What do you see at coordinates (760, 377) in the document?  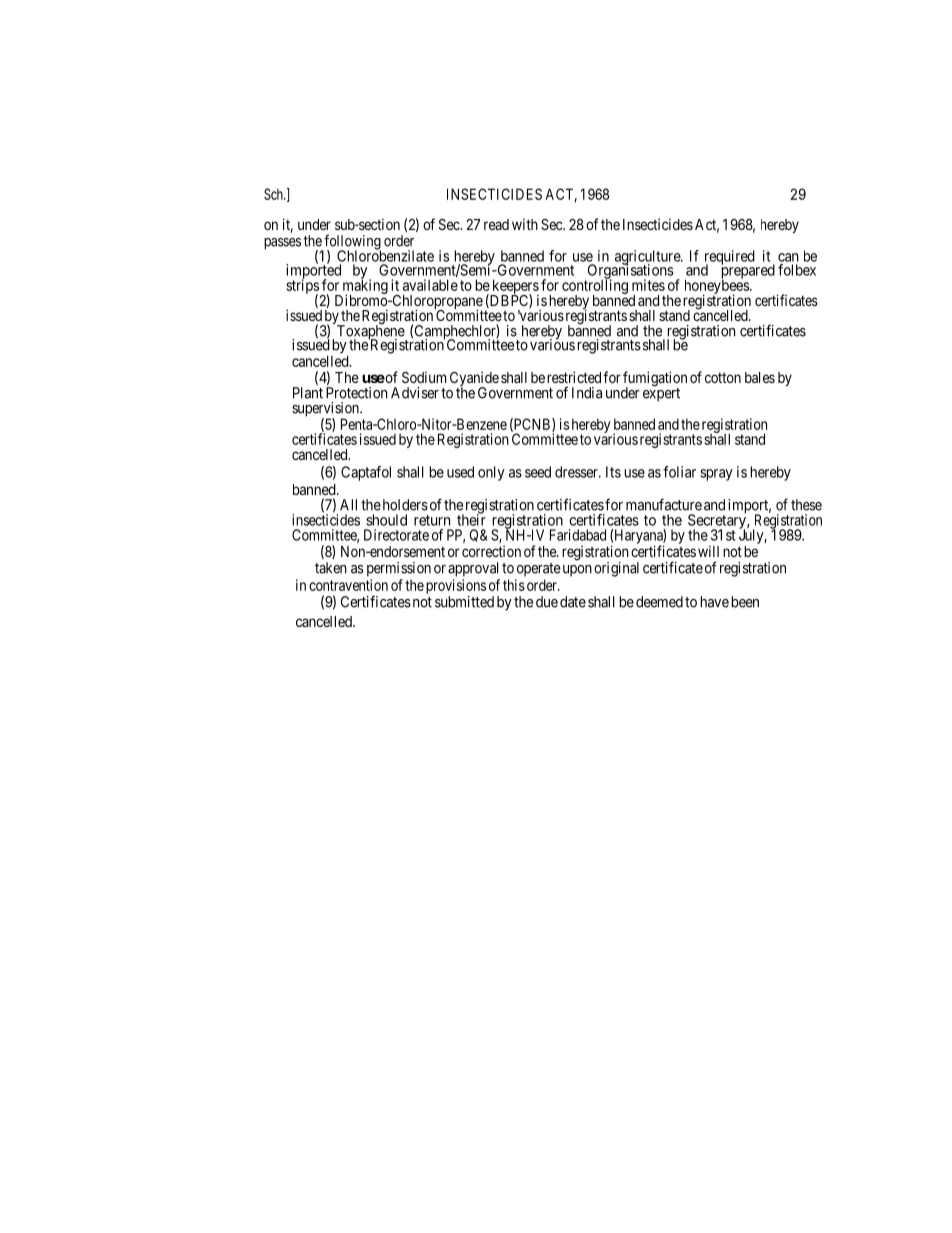 I see `bales` at bounding box center [760, 377].
